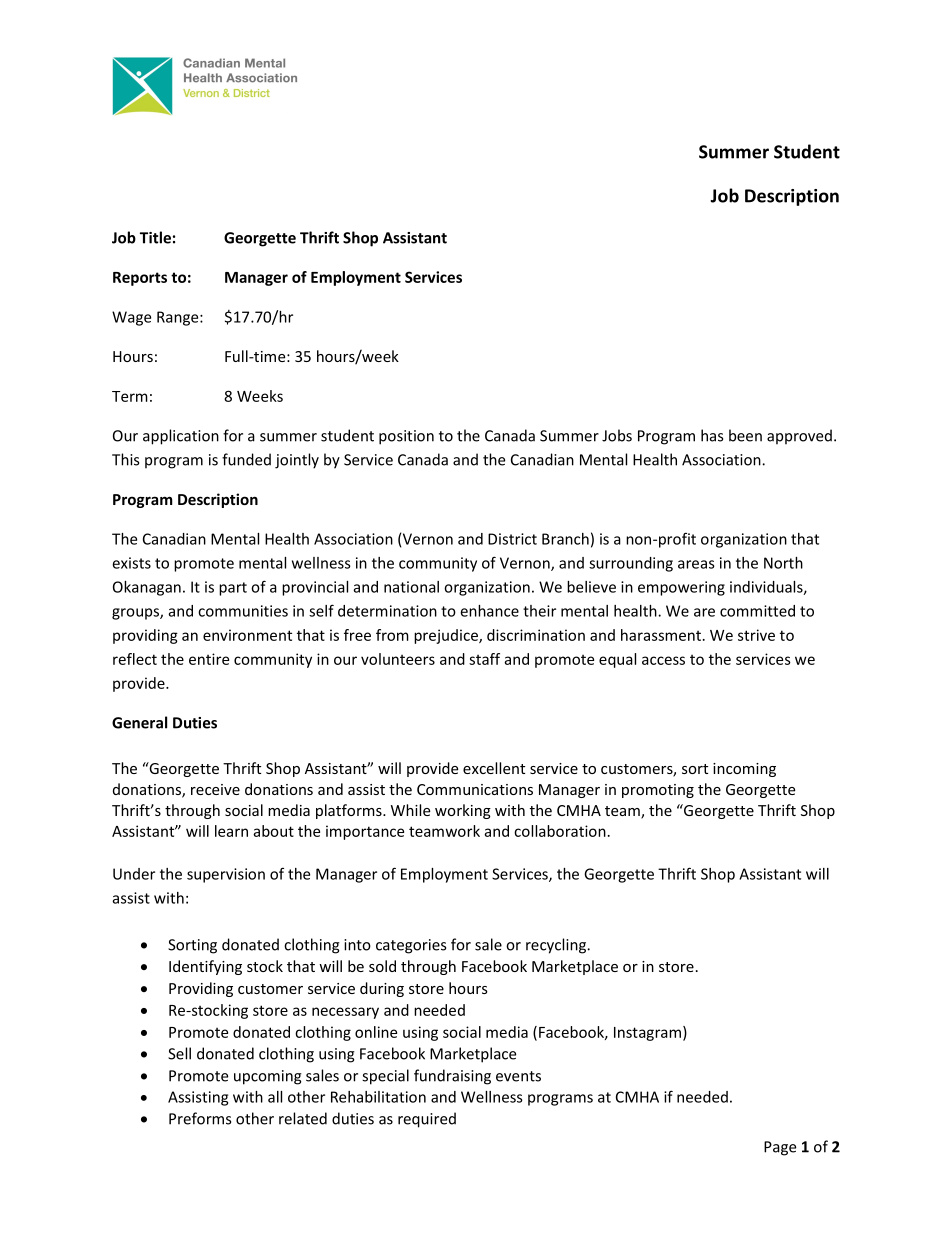  What do you see at coordinates (512, 539) in the screenshot?
I see `District` at bounding box center [512, 539].
